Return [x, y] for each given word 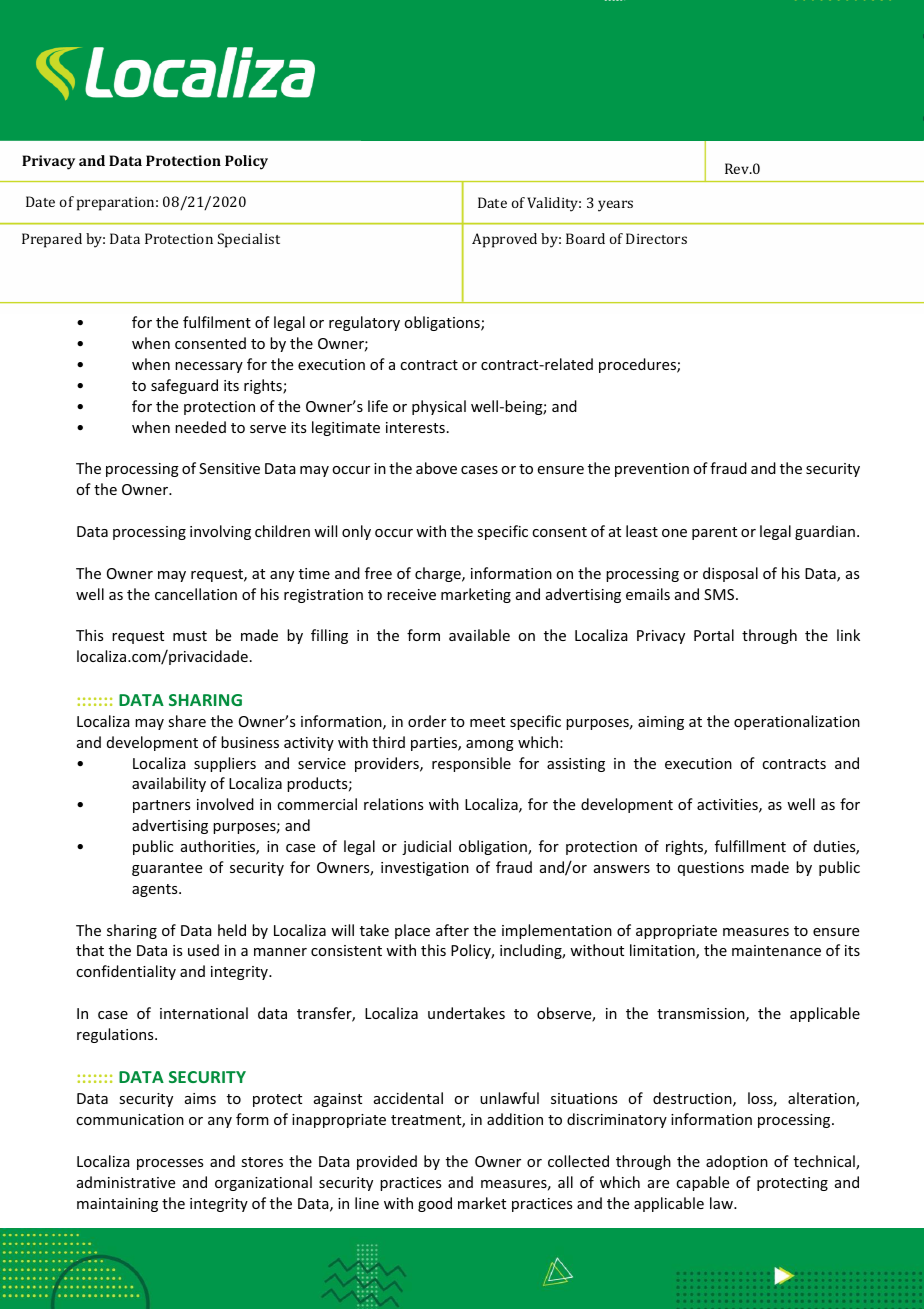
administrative [126, 1182]
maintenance [776, 950]
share [187, 721]
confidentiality [126, 972]
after [452, 930]
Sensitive [229, 468]
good [435, 1204]
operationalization [797, 722]
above [436, 468]
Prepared [52, 240]
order [427, 721]
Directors [656, 238]
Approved [504, 240]
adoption [737, 1162]
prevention [652, 470]
